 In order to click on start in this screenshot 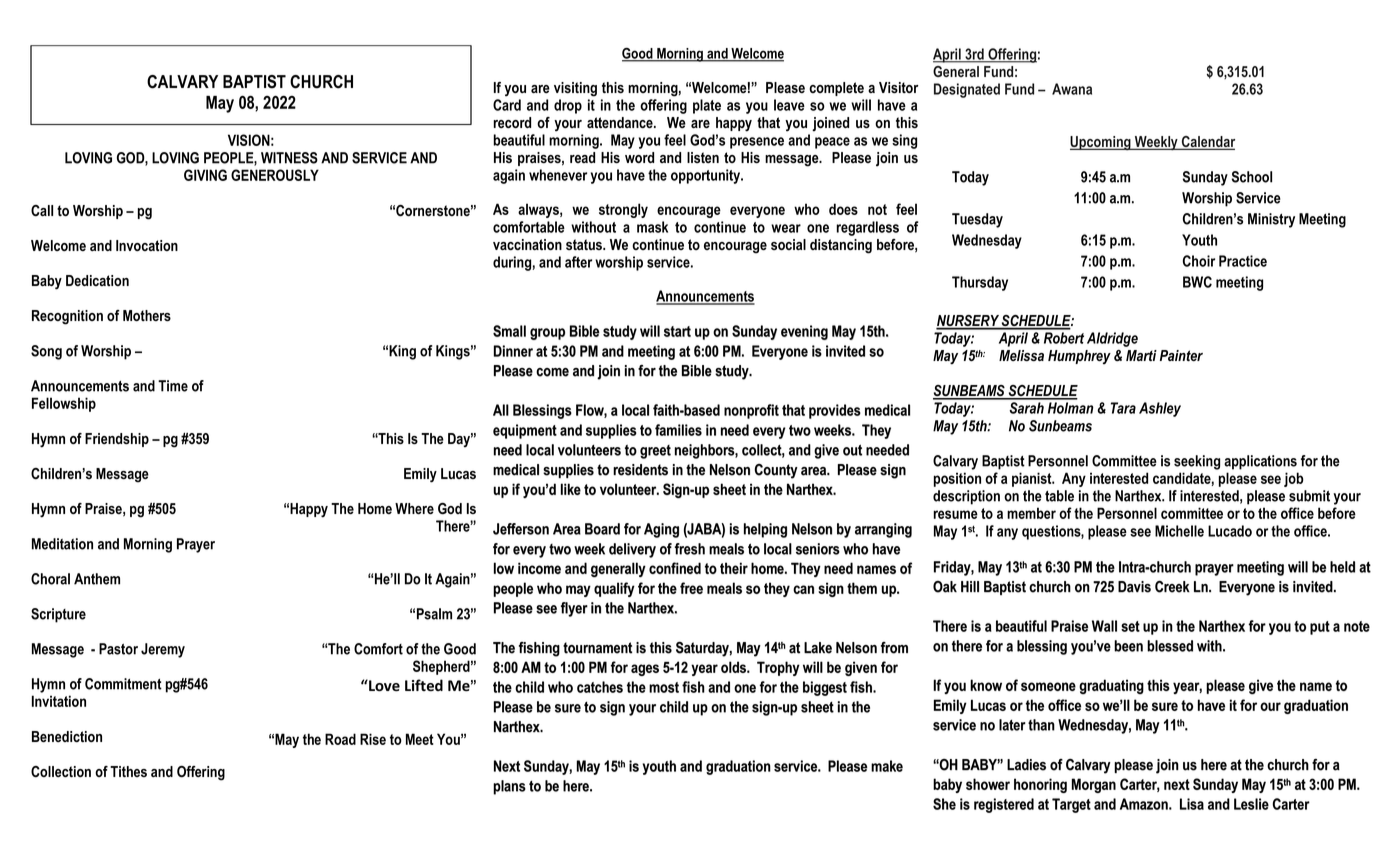, I will do `click(677, 331)`.
